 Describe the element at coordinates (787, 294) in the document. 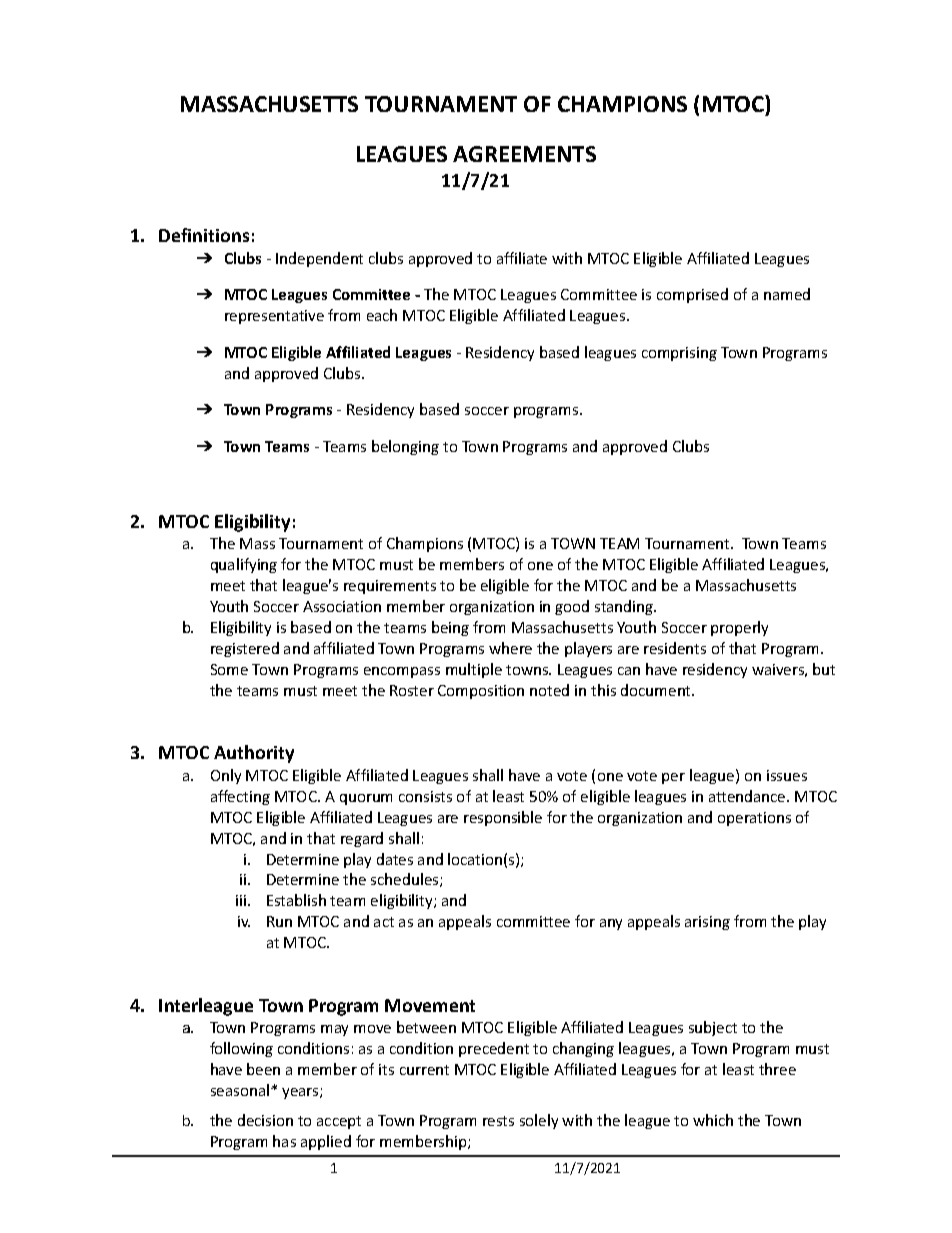

I see `named` at that location.
